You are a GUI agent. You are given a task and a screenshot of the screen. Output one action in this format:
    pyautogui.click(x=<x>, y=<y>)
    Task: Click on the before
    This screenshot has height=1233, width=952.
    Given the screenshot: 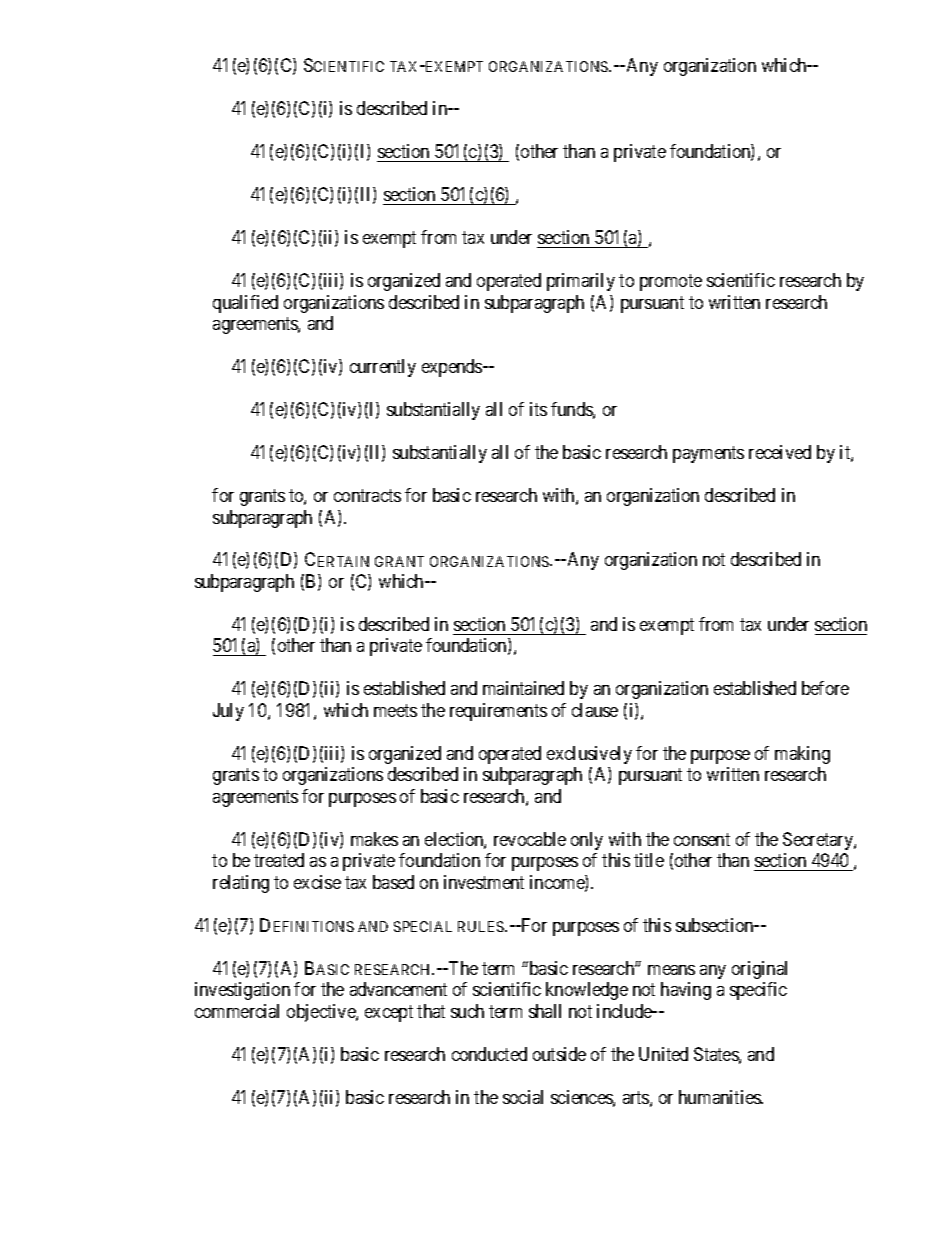 What is the action you would take?
    pyautogui.click(x=825, y=688)
